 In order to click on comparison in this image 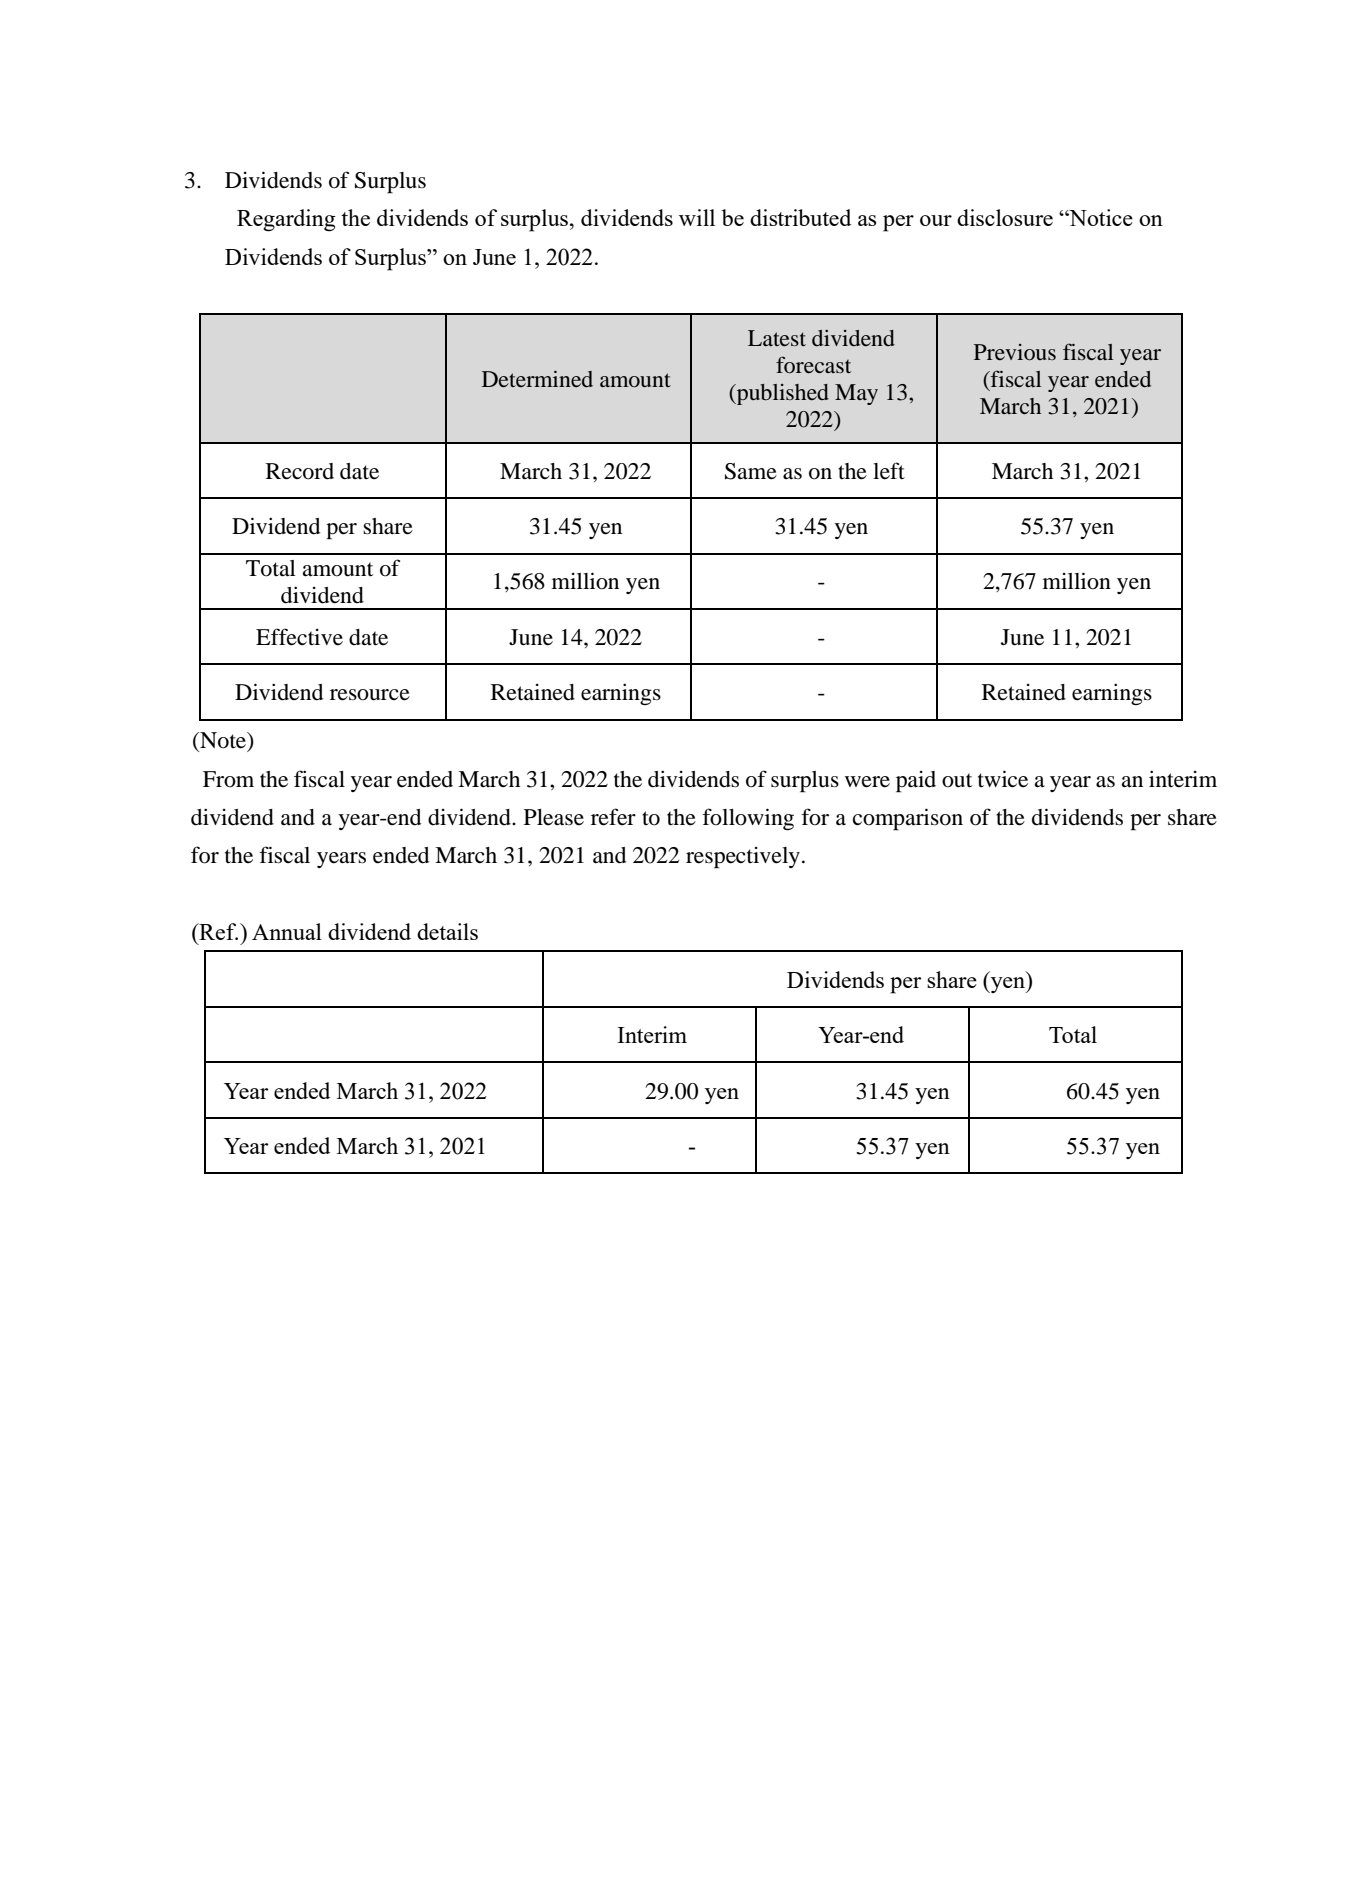, I will do `click(908, 819)`.
